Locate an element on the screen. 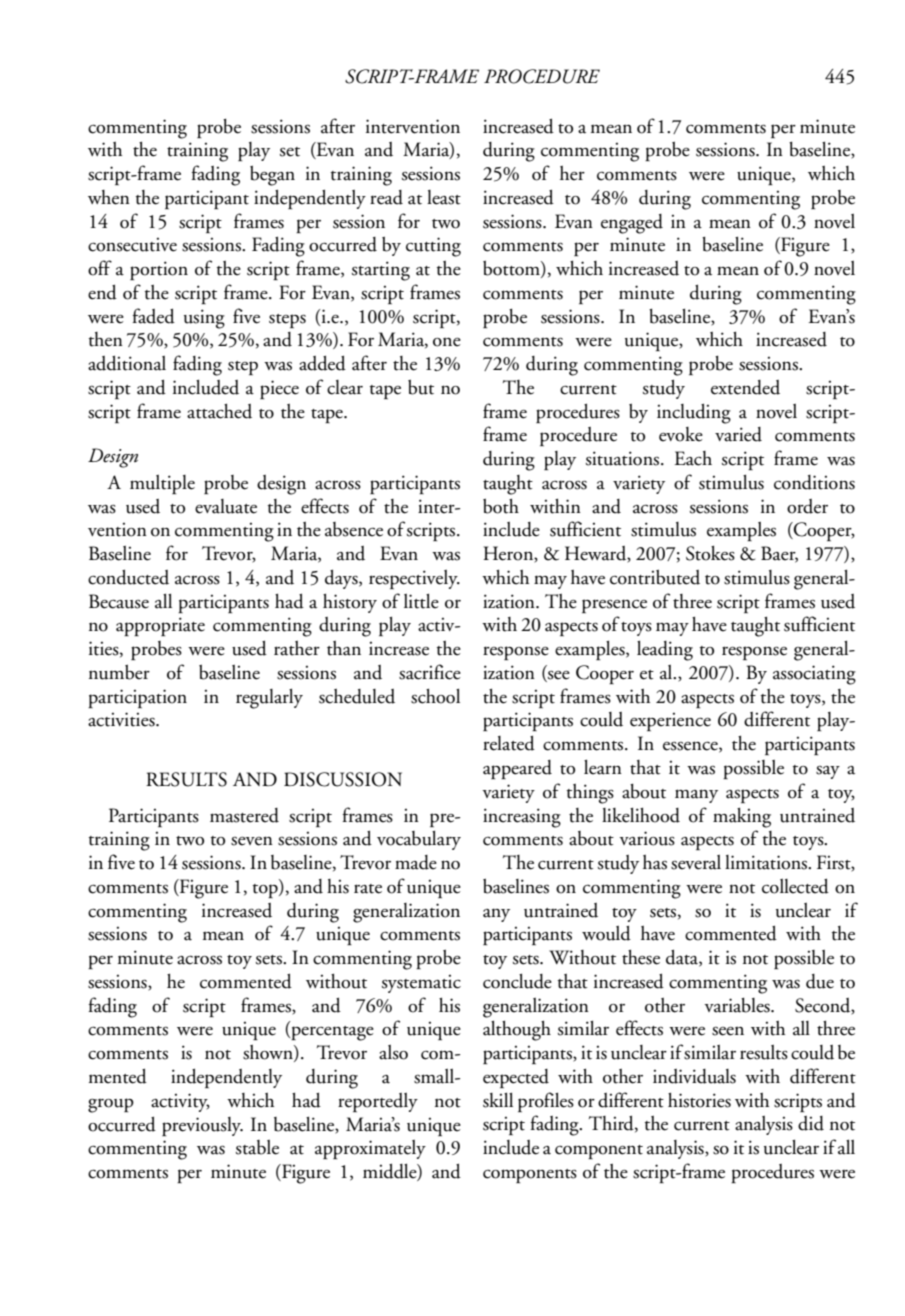 The width and height of the screenshot is (905, 1316). added is located at coordinates (322, 363).
